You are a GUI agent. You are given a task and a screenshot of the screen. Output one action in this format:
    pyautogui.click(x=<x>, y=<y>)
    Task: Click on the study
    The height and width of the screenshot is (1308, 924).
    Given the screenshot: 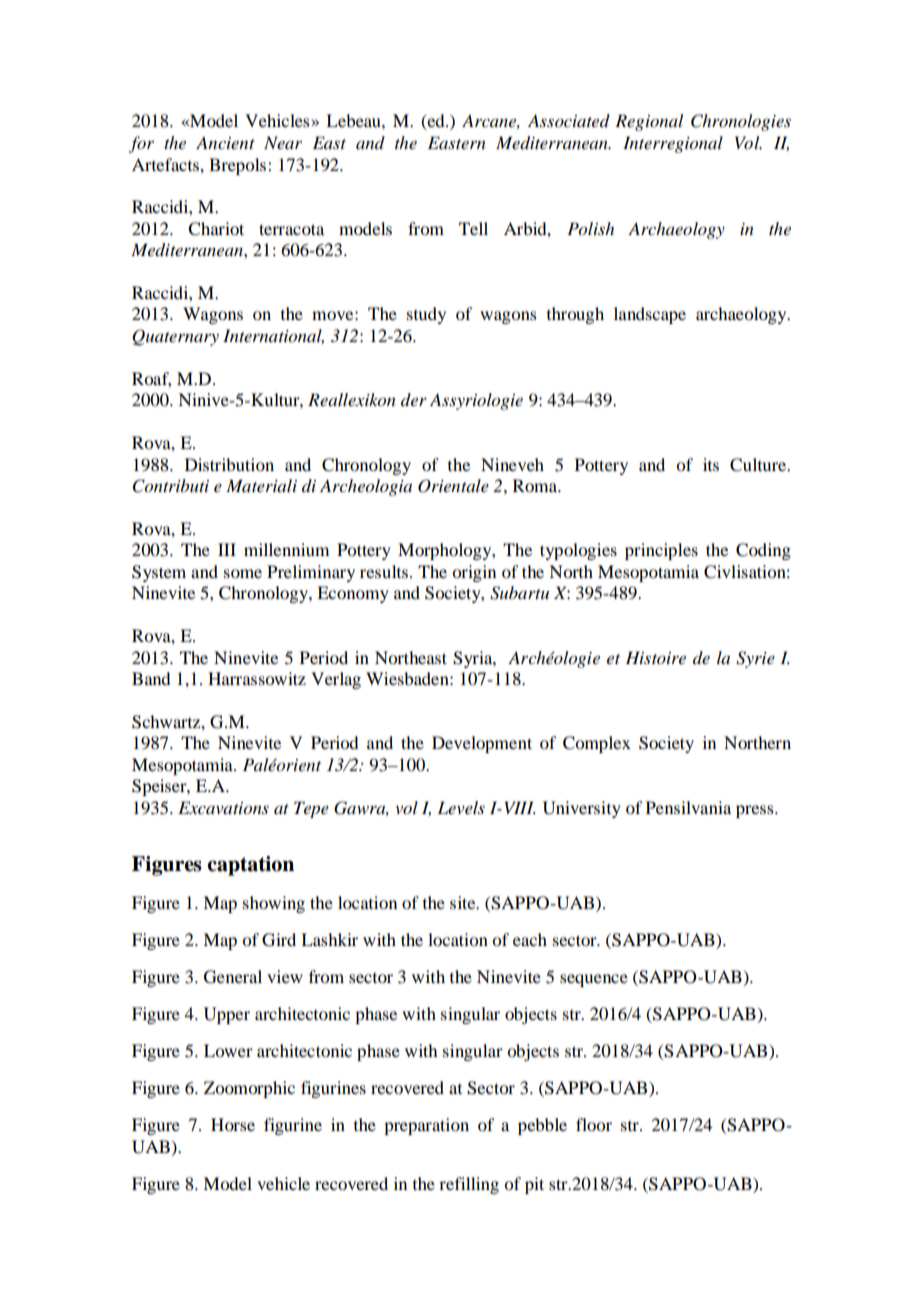 What is the action you would take?
    pyautogui.click(x=426, y=315)
